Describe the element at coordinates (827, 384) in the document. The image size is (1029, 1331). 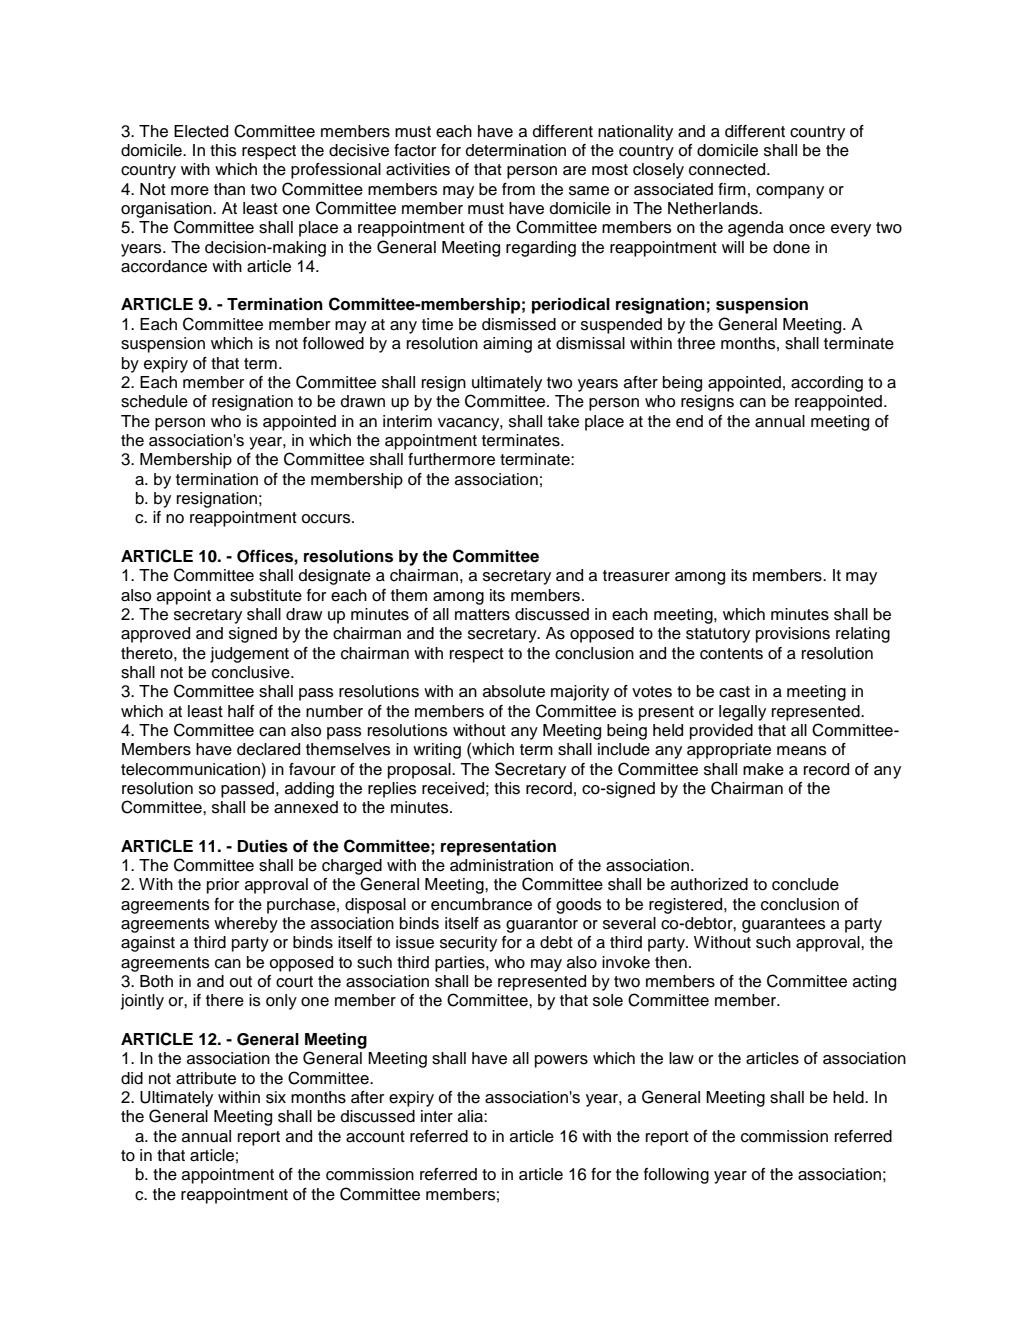
I see `according` at that location.
